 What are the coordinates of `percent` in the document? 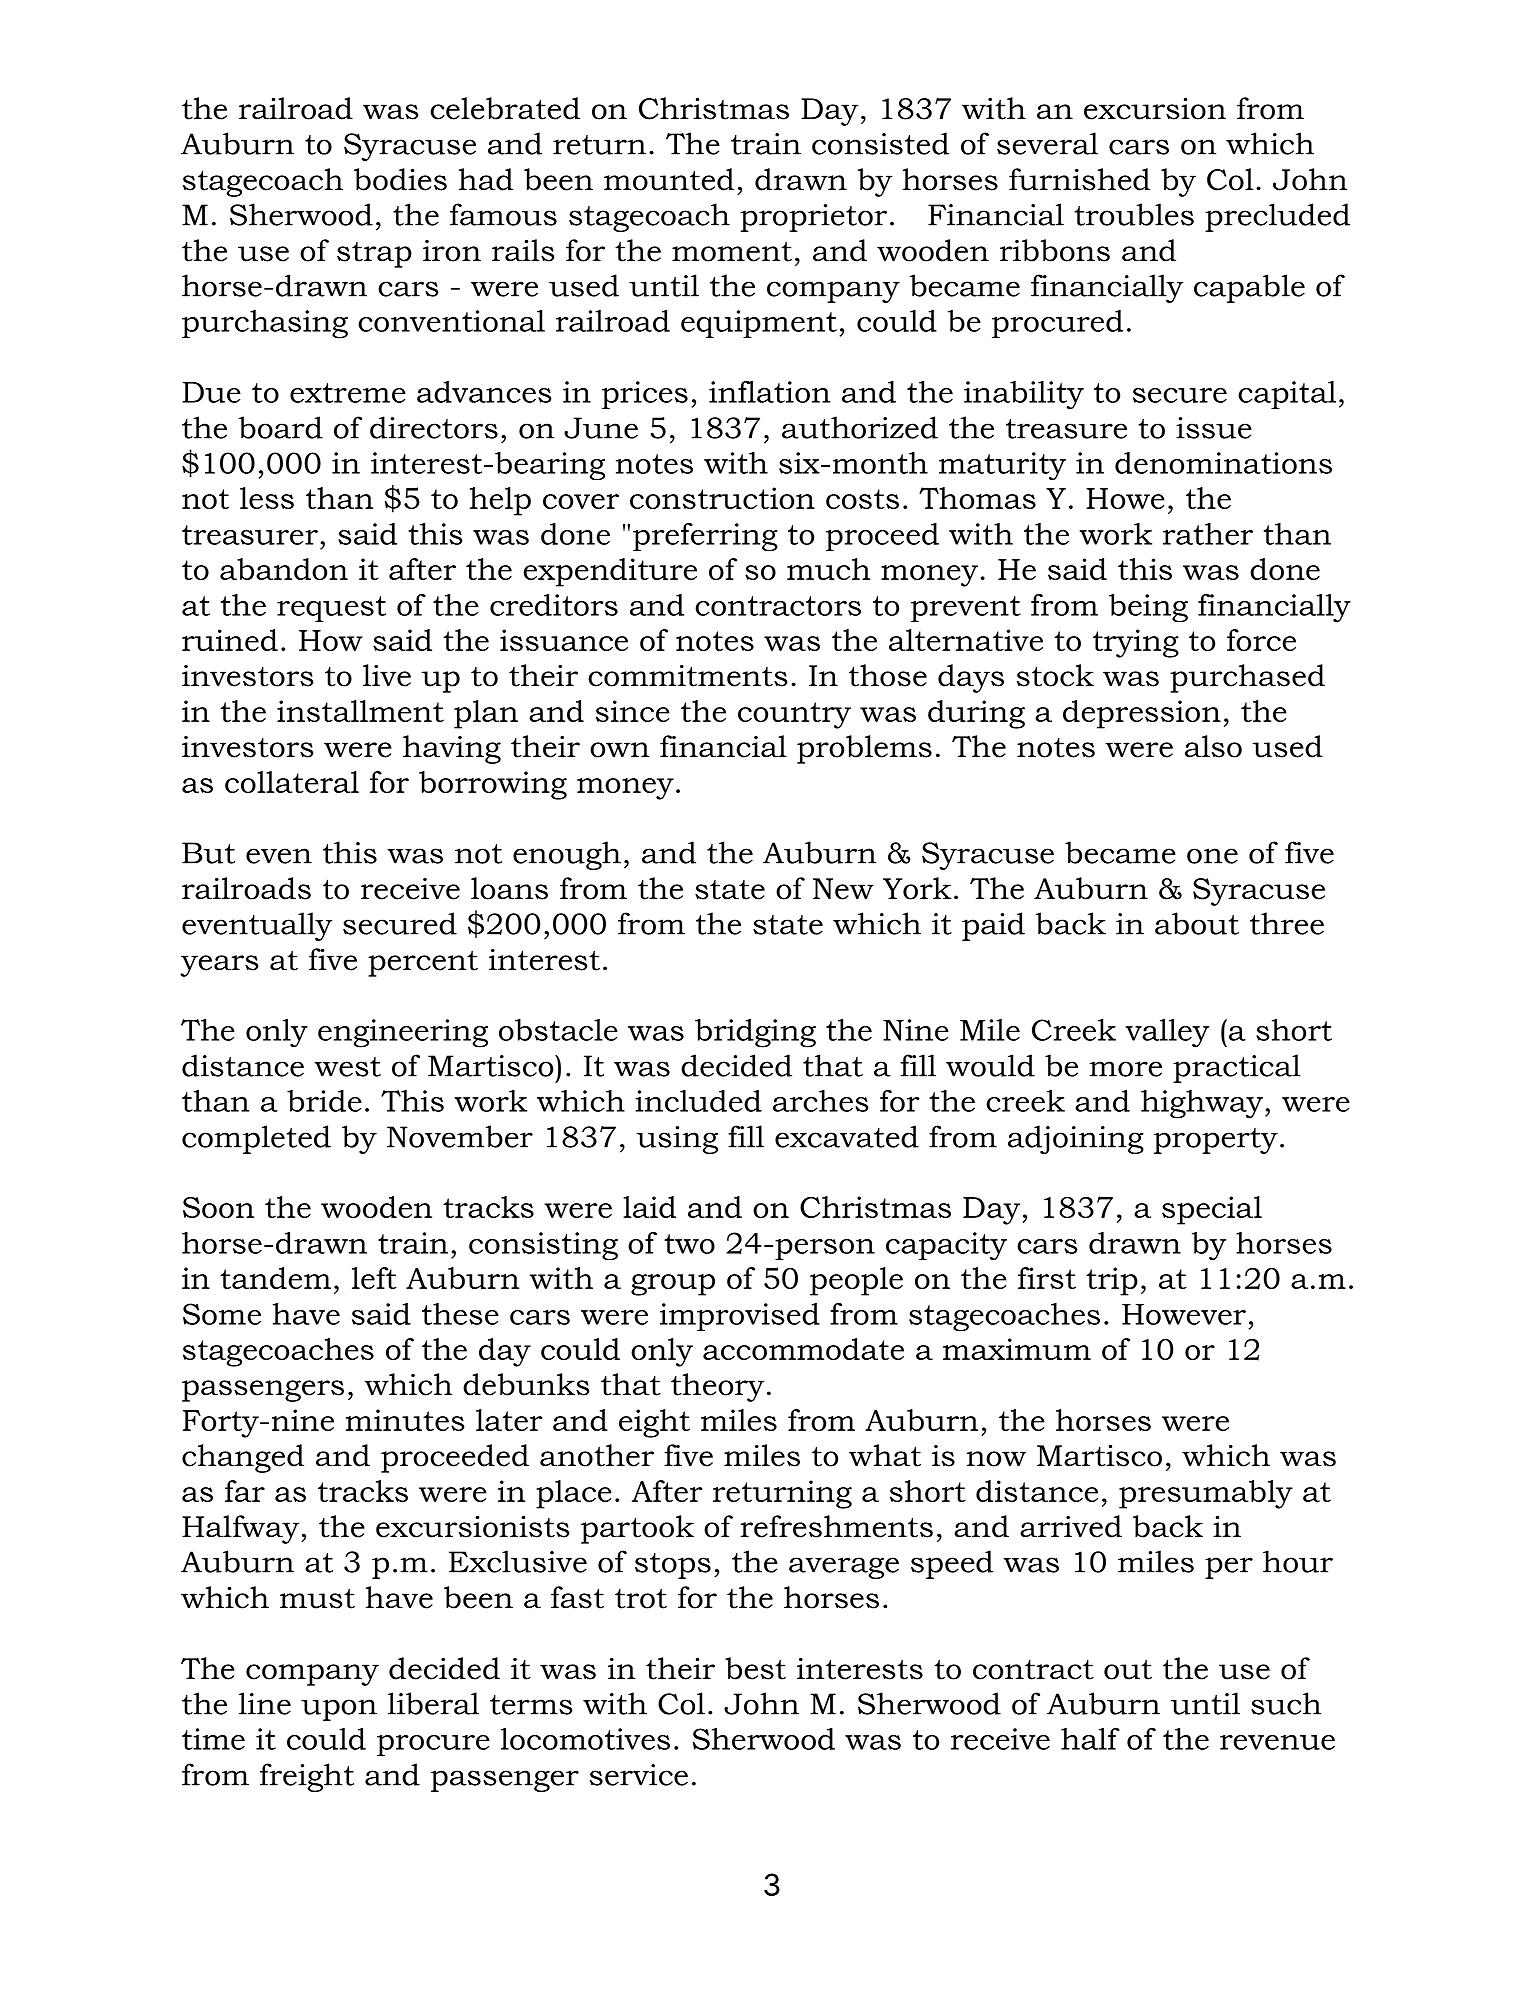 It's located at (423, 963).
